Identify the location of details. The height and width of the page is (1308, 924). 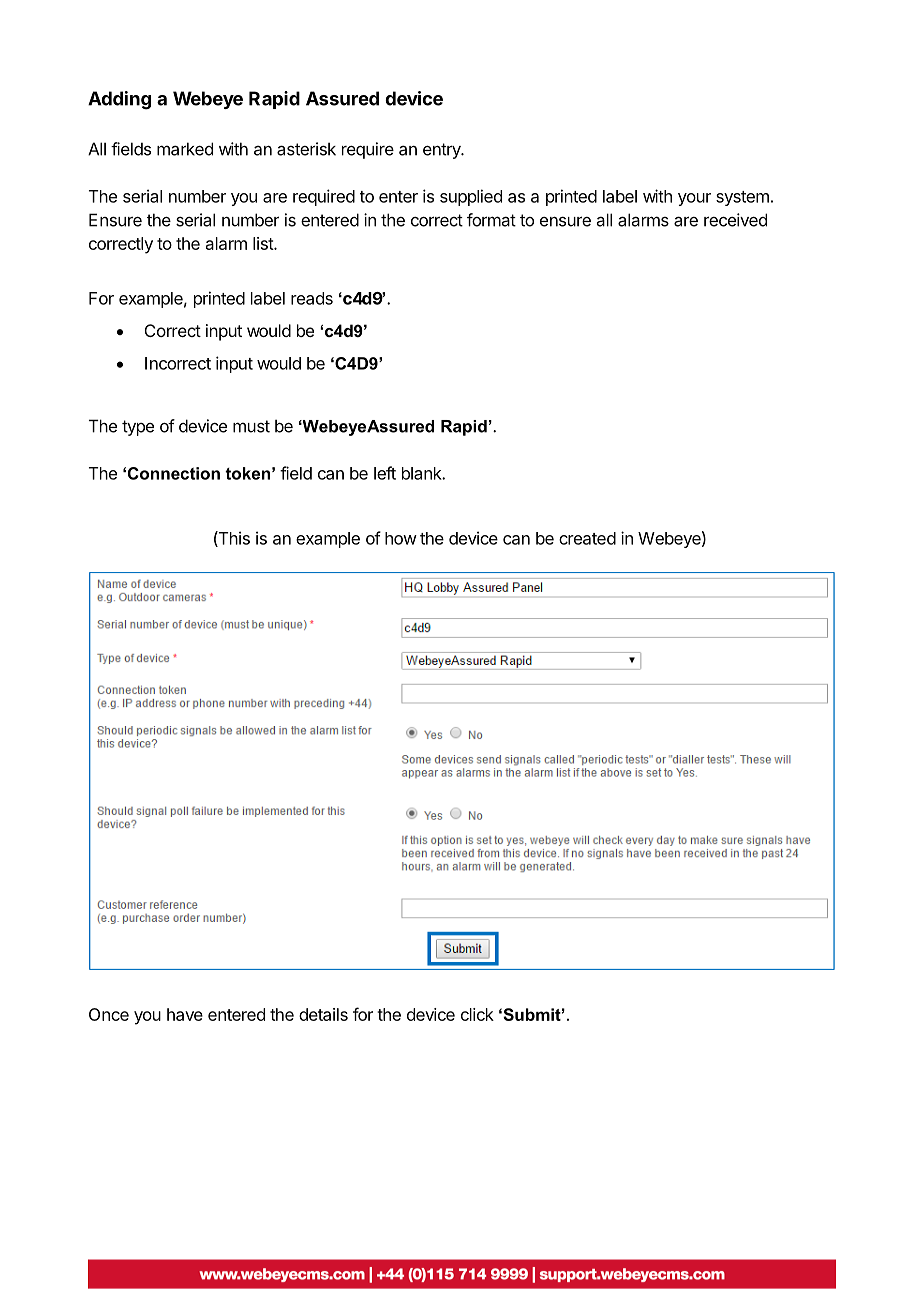
(323, 1014).
